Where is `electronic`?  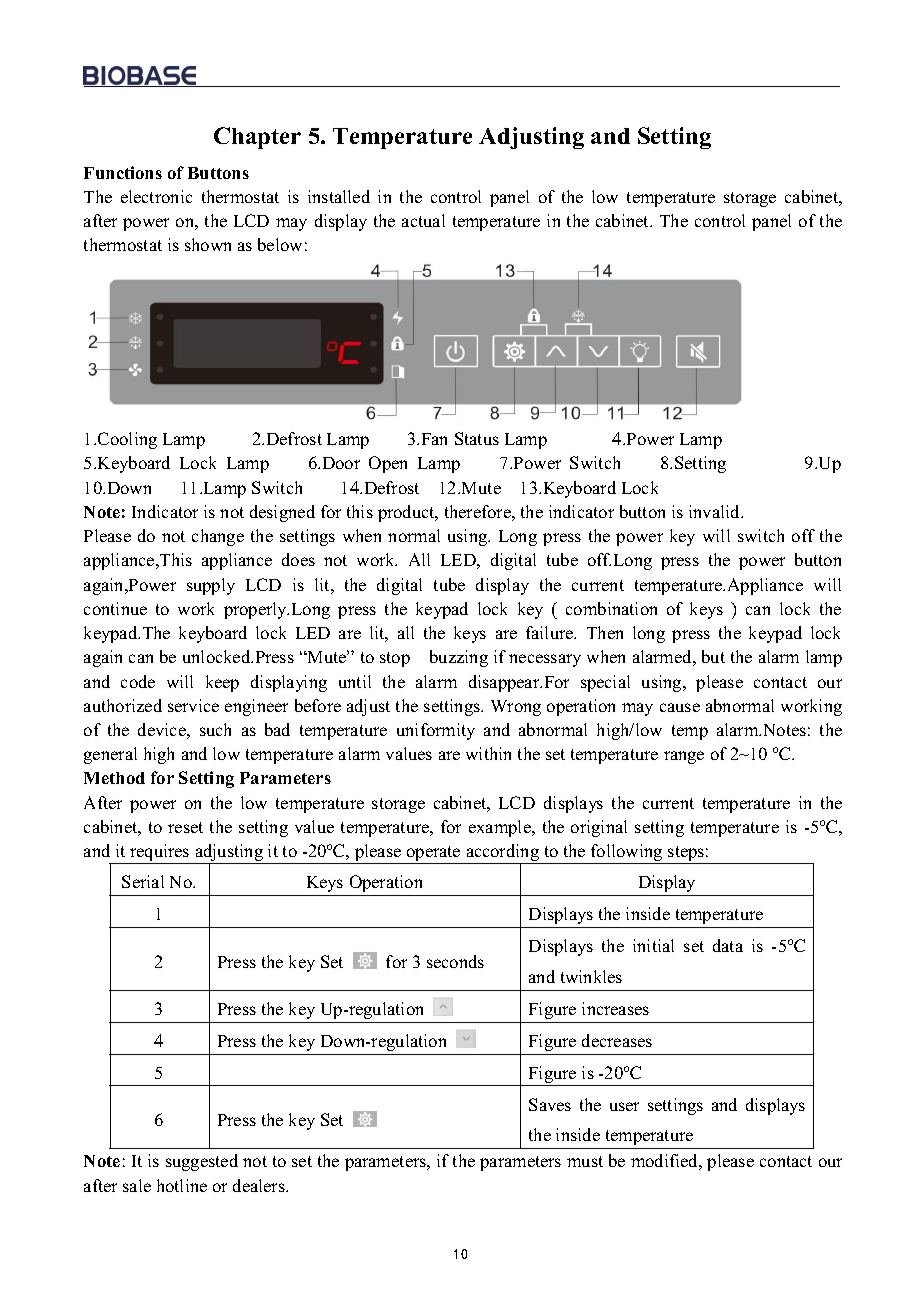 electronic is located at coordinates (156, 196).
